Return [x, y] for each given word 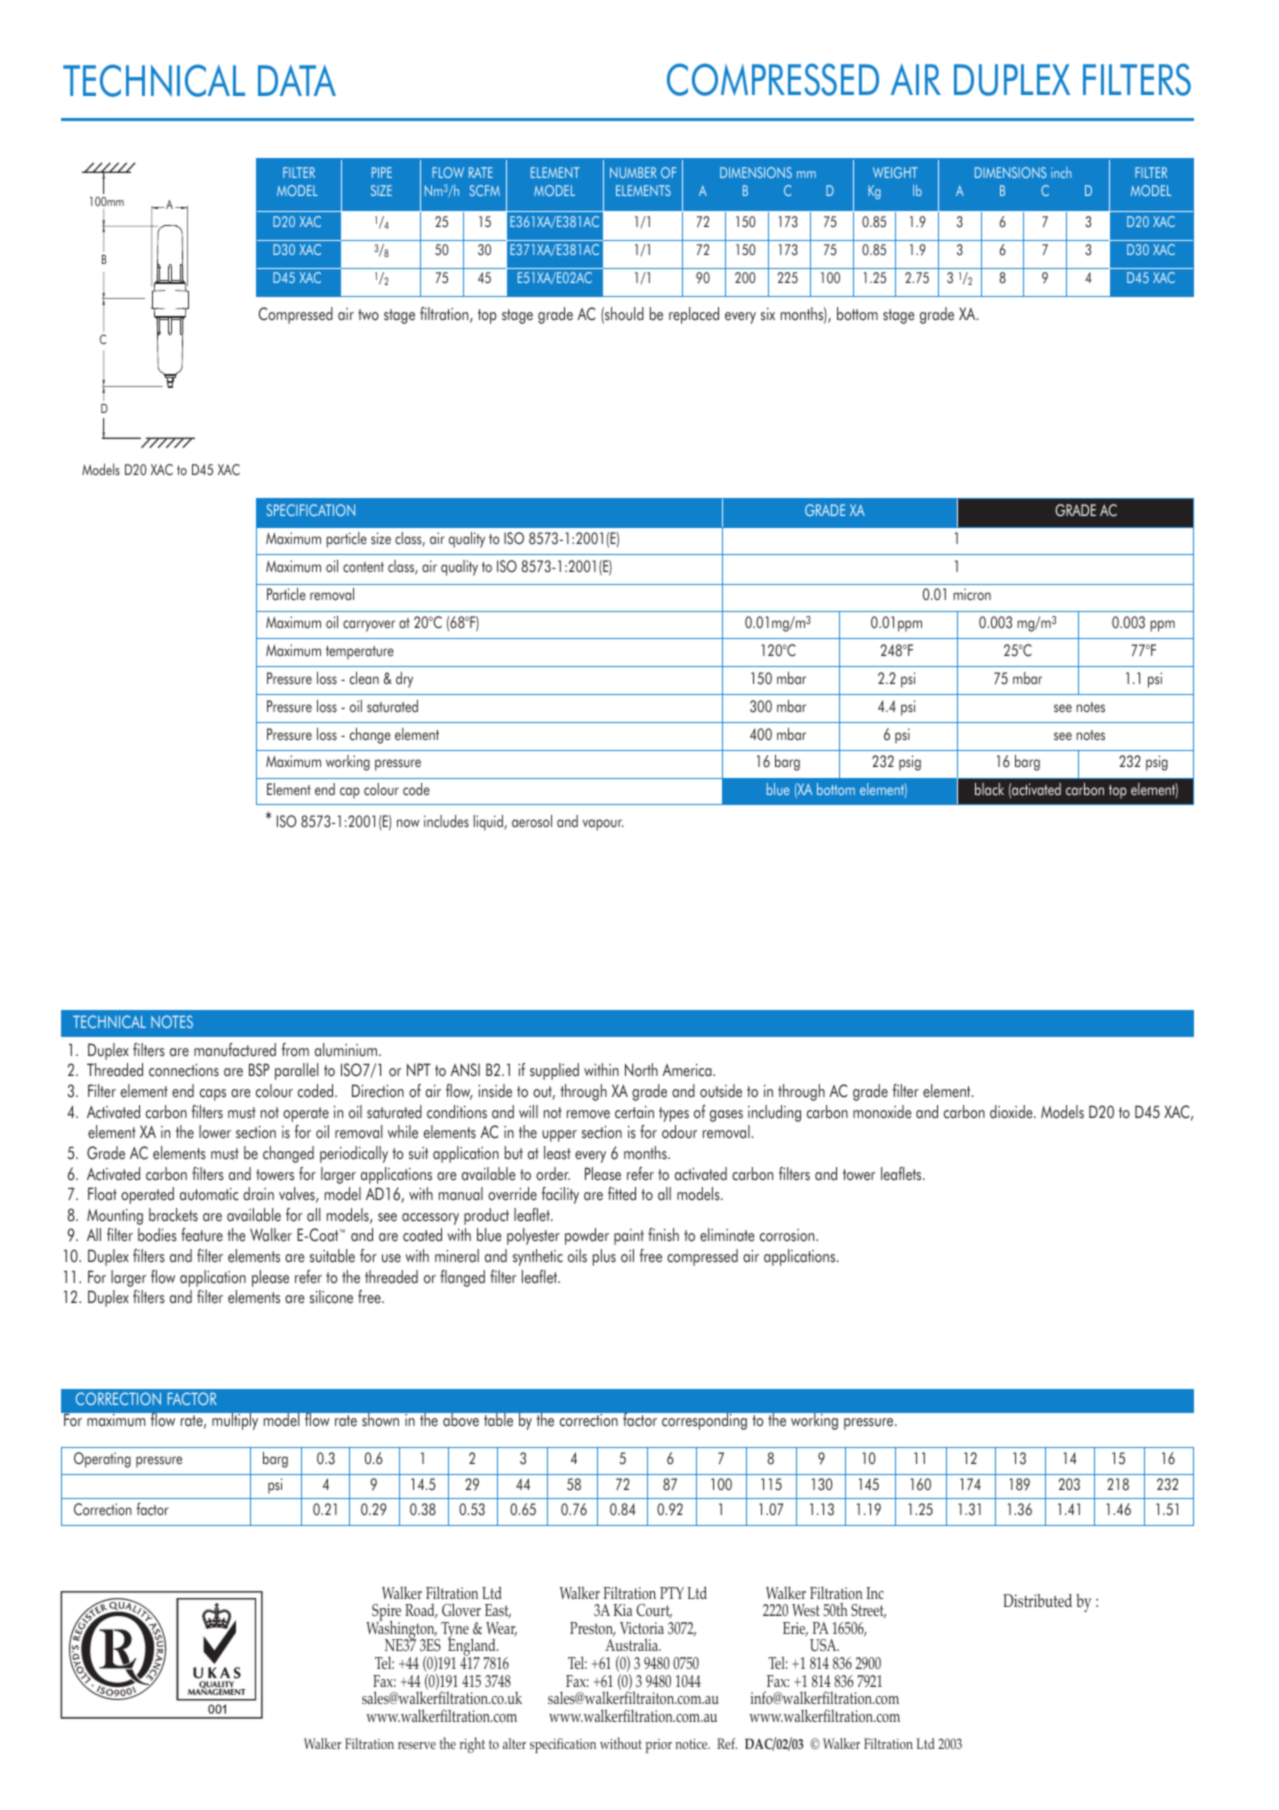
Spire [386, 1614]
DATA [297, 80]
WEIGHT [895, 172]
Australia [633, 1644]
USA [824, 1645]
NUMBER [633, 172]
